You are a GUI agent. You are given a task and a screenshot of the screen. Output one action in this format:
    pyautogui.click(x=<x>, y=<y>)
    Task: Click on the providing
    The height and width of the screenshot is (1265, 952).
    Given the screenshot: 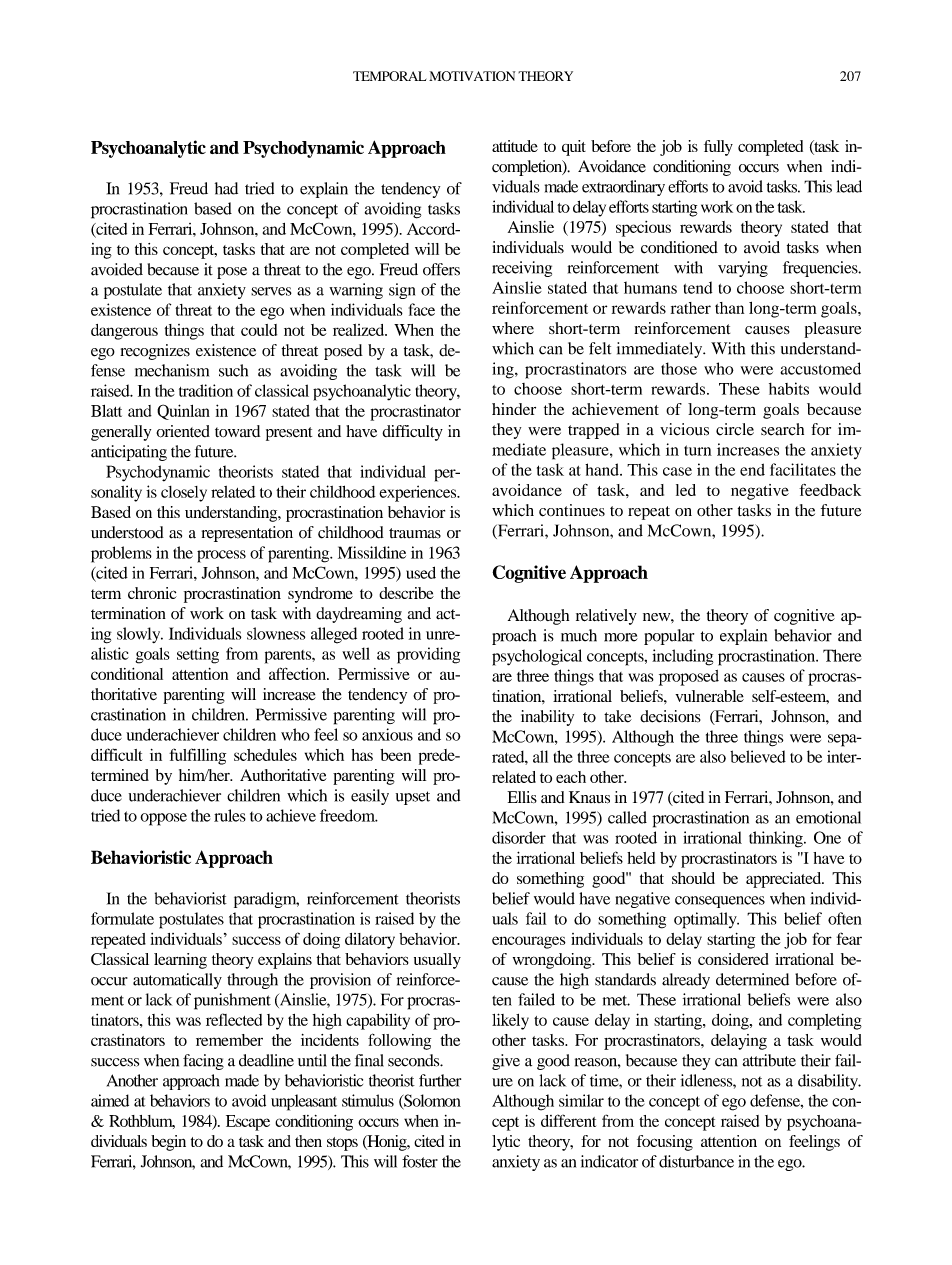 What is the action you would take?
    pyautogui.click(x=428, y=655)
